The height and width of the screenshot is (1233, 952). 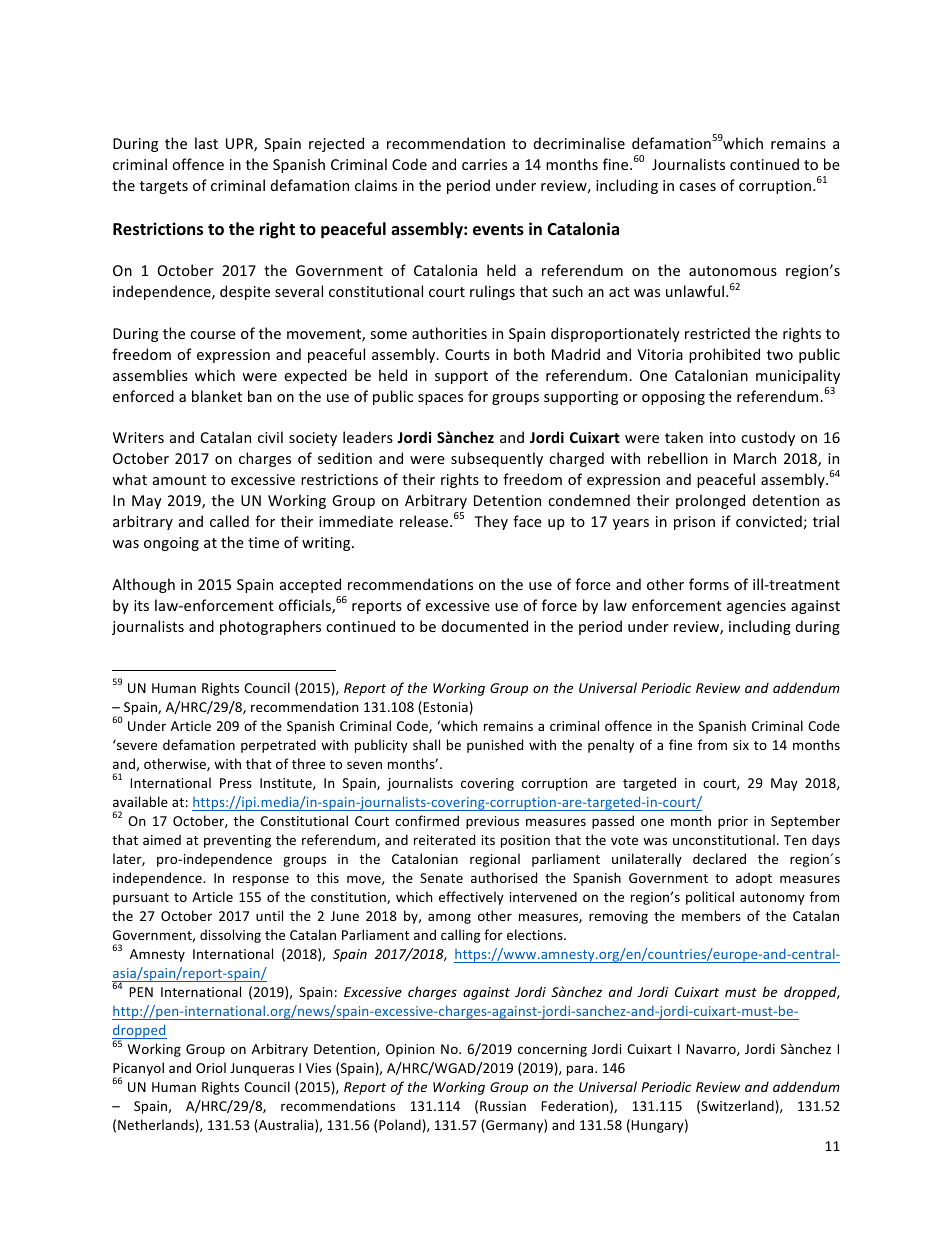 What do you see at coordinates (733, 822) in the screenshot?
I see `prior` at bounding box center [733, 822].
